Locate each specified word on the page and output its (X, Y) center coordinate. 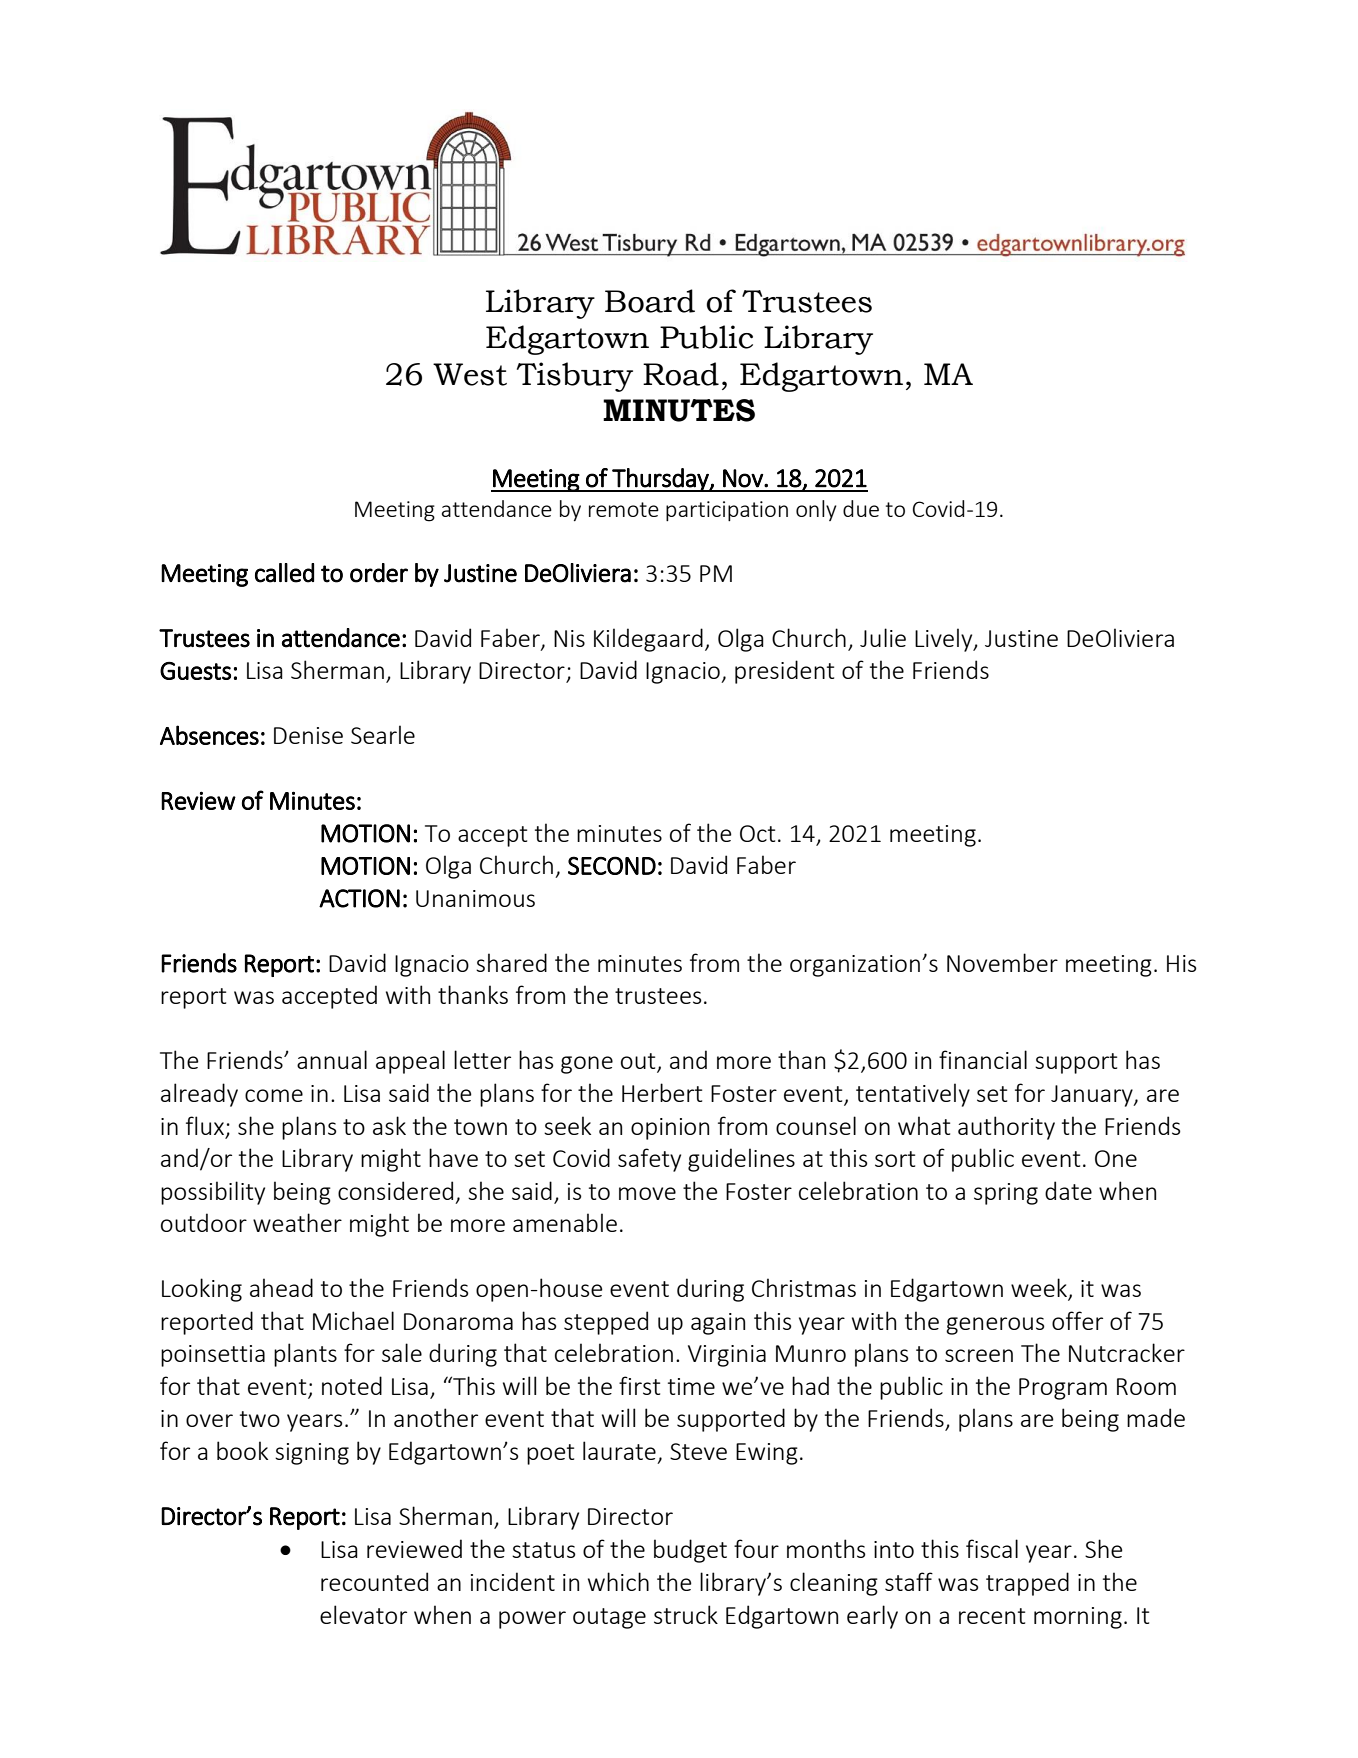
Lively (945, 640)
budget (690, 1551)
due (861, 508)
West (470, 374)
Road (681, 374)
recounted (374, 1581)
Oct (757, 833)
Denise (308, 735)
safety (649, 1160)
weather (297, 1222)
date (1068, 1190)
